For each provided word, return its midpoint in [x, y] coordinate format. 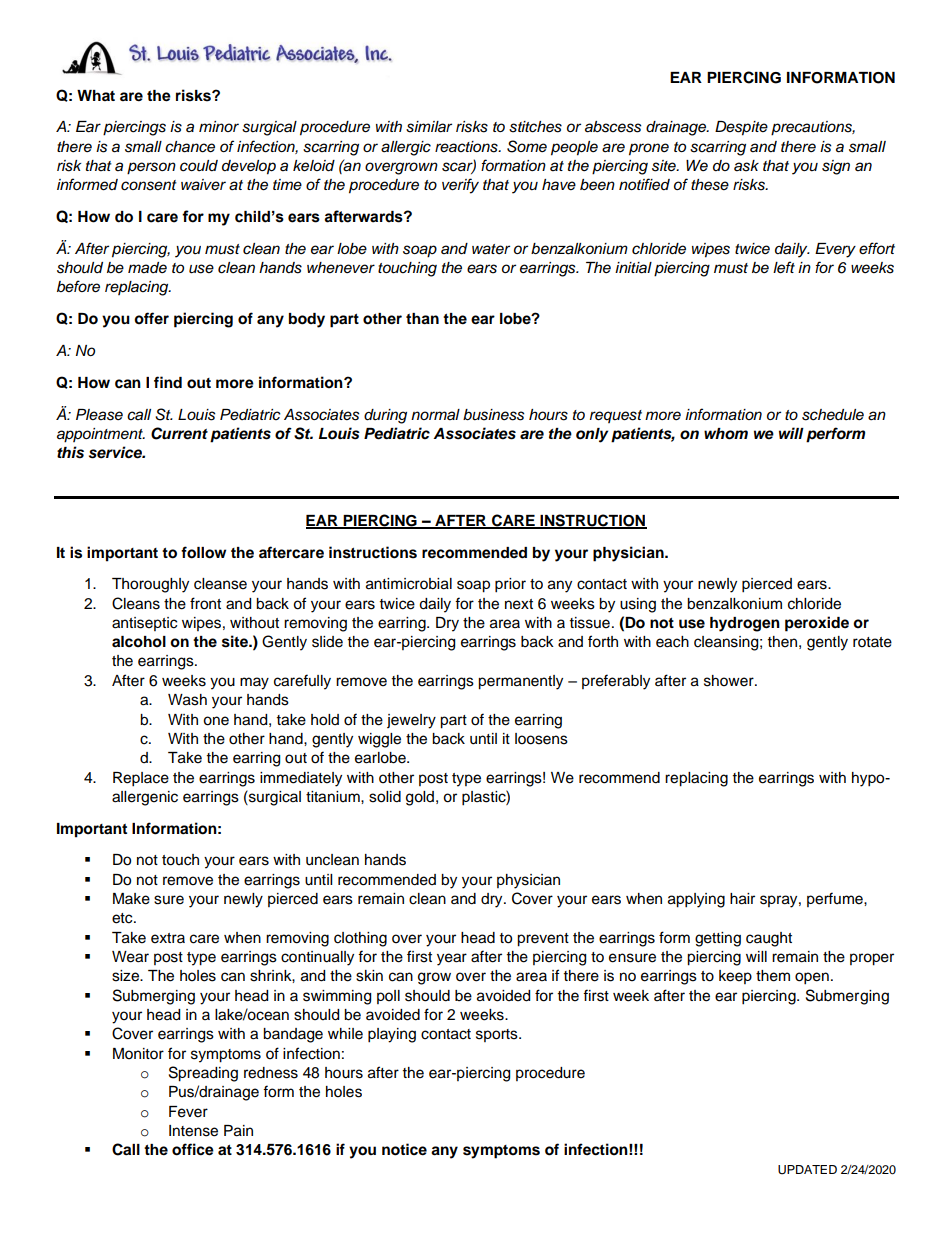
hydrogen [745, 624]
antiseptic [144, 624]
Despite [741, 128]
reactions [467, 147]
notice [404, 1149]
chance [190, 147]
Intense [193, 1131]
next [519, 604]
